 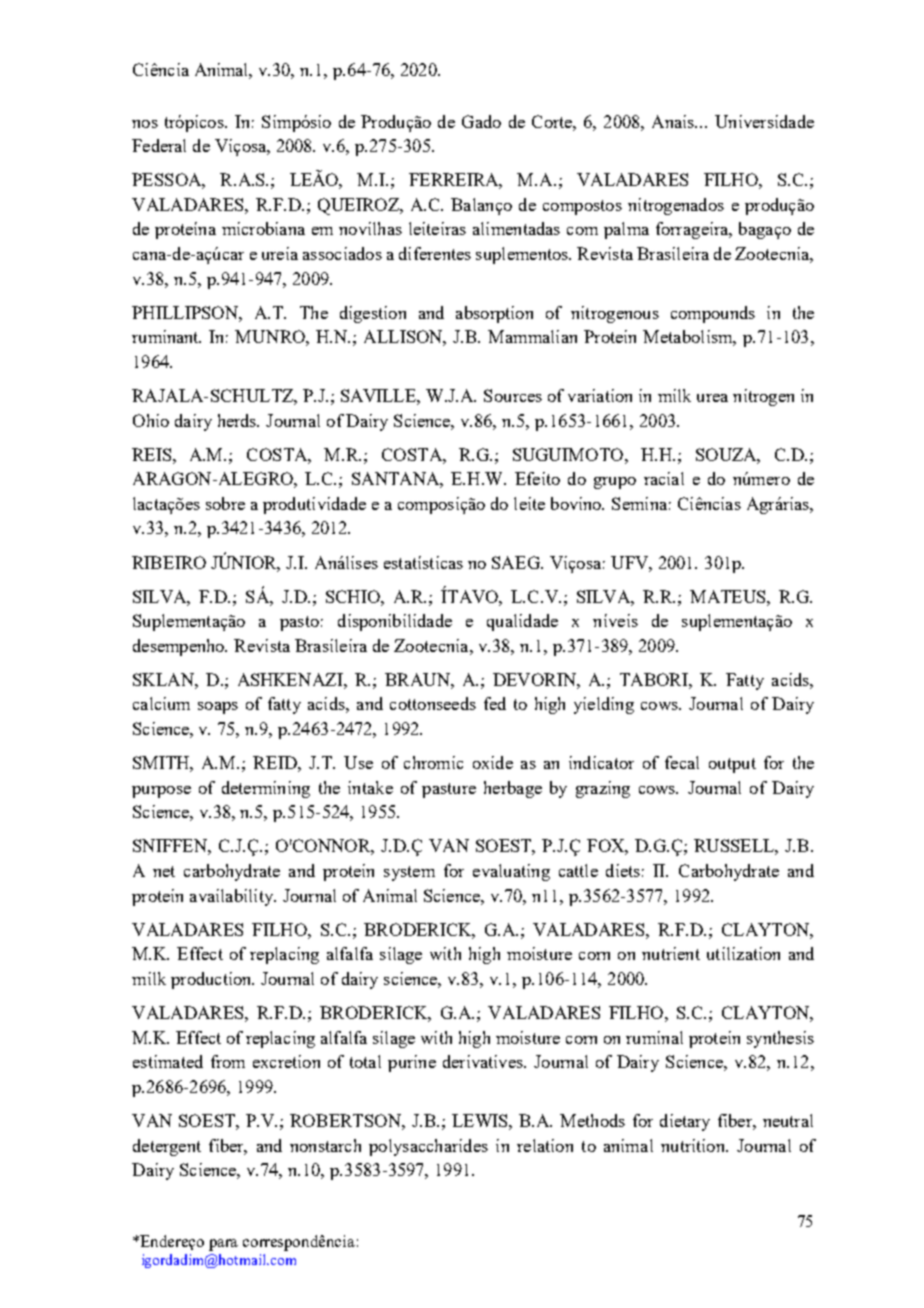 What do you see at coordinates (664, 478) in the screenshot?
I see `racial` at bounding box center [664, 478].
